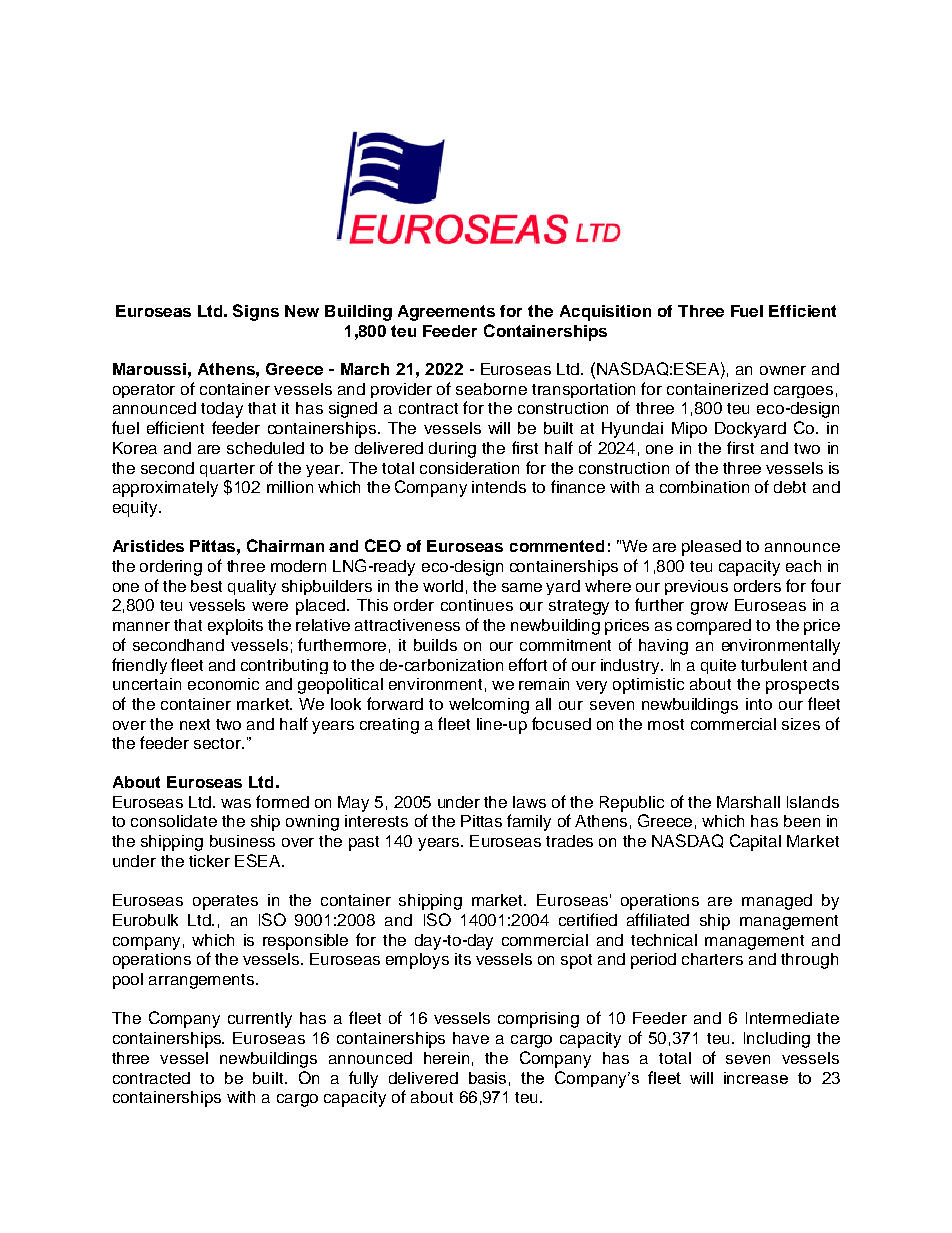 This document has height=1233, width=952. I want to click on family, so click(529, 822).
